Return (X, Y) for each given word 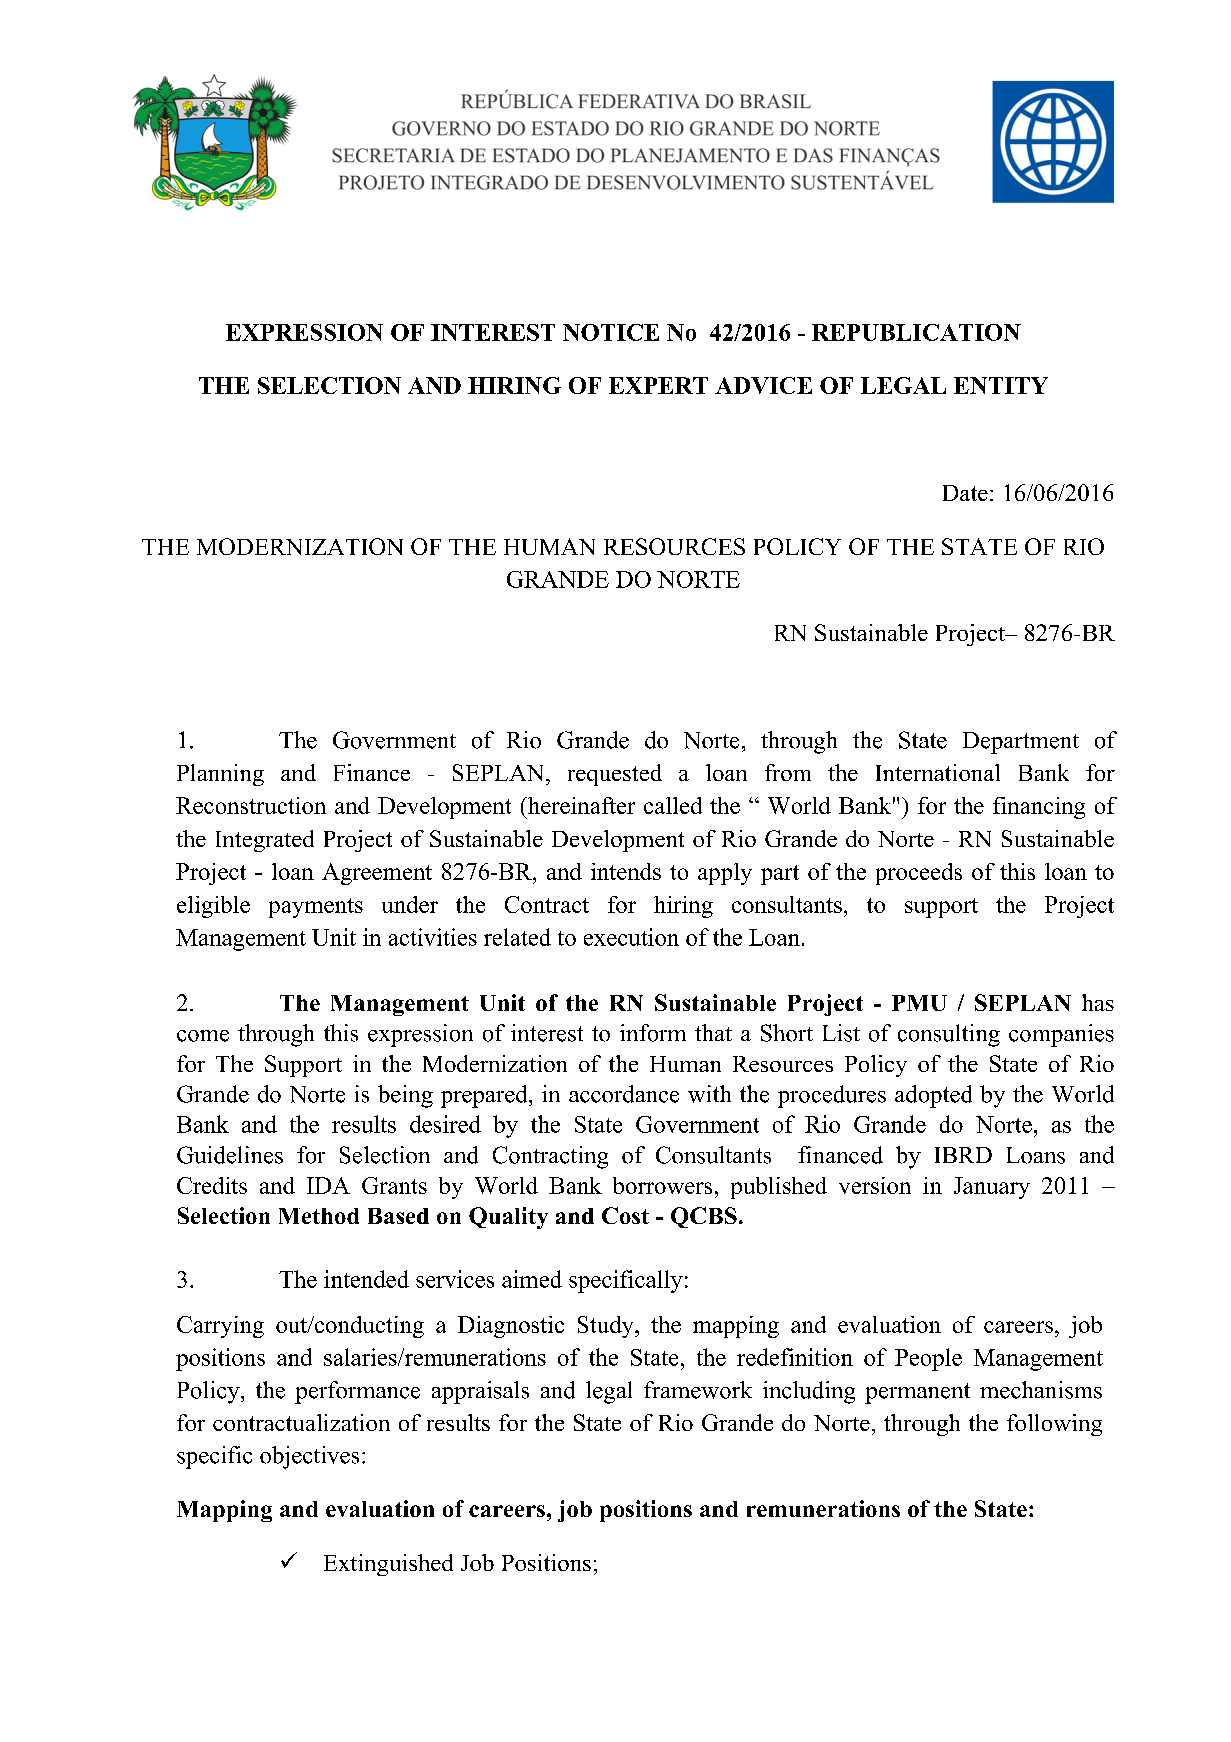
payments (316, 908)
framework (698, 1390)
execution (631, 937)
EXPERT (658, 385)
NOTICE (611, 332)
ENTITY (1001, 385)
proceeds (919, 874)
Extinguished (388, 1565)
